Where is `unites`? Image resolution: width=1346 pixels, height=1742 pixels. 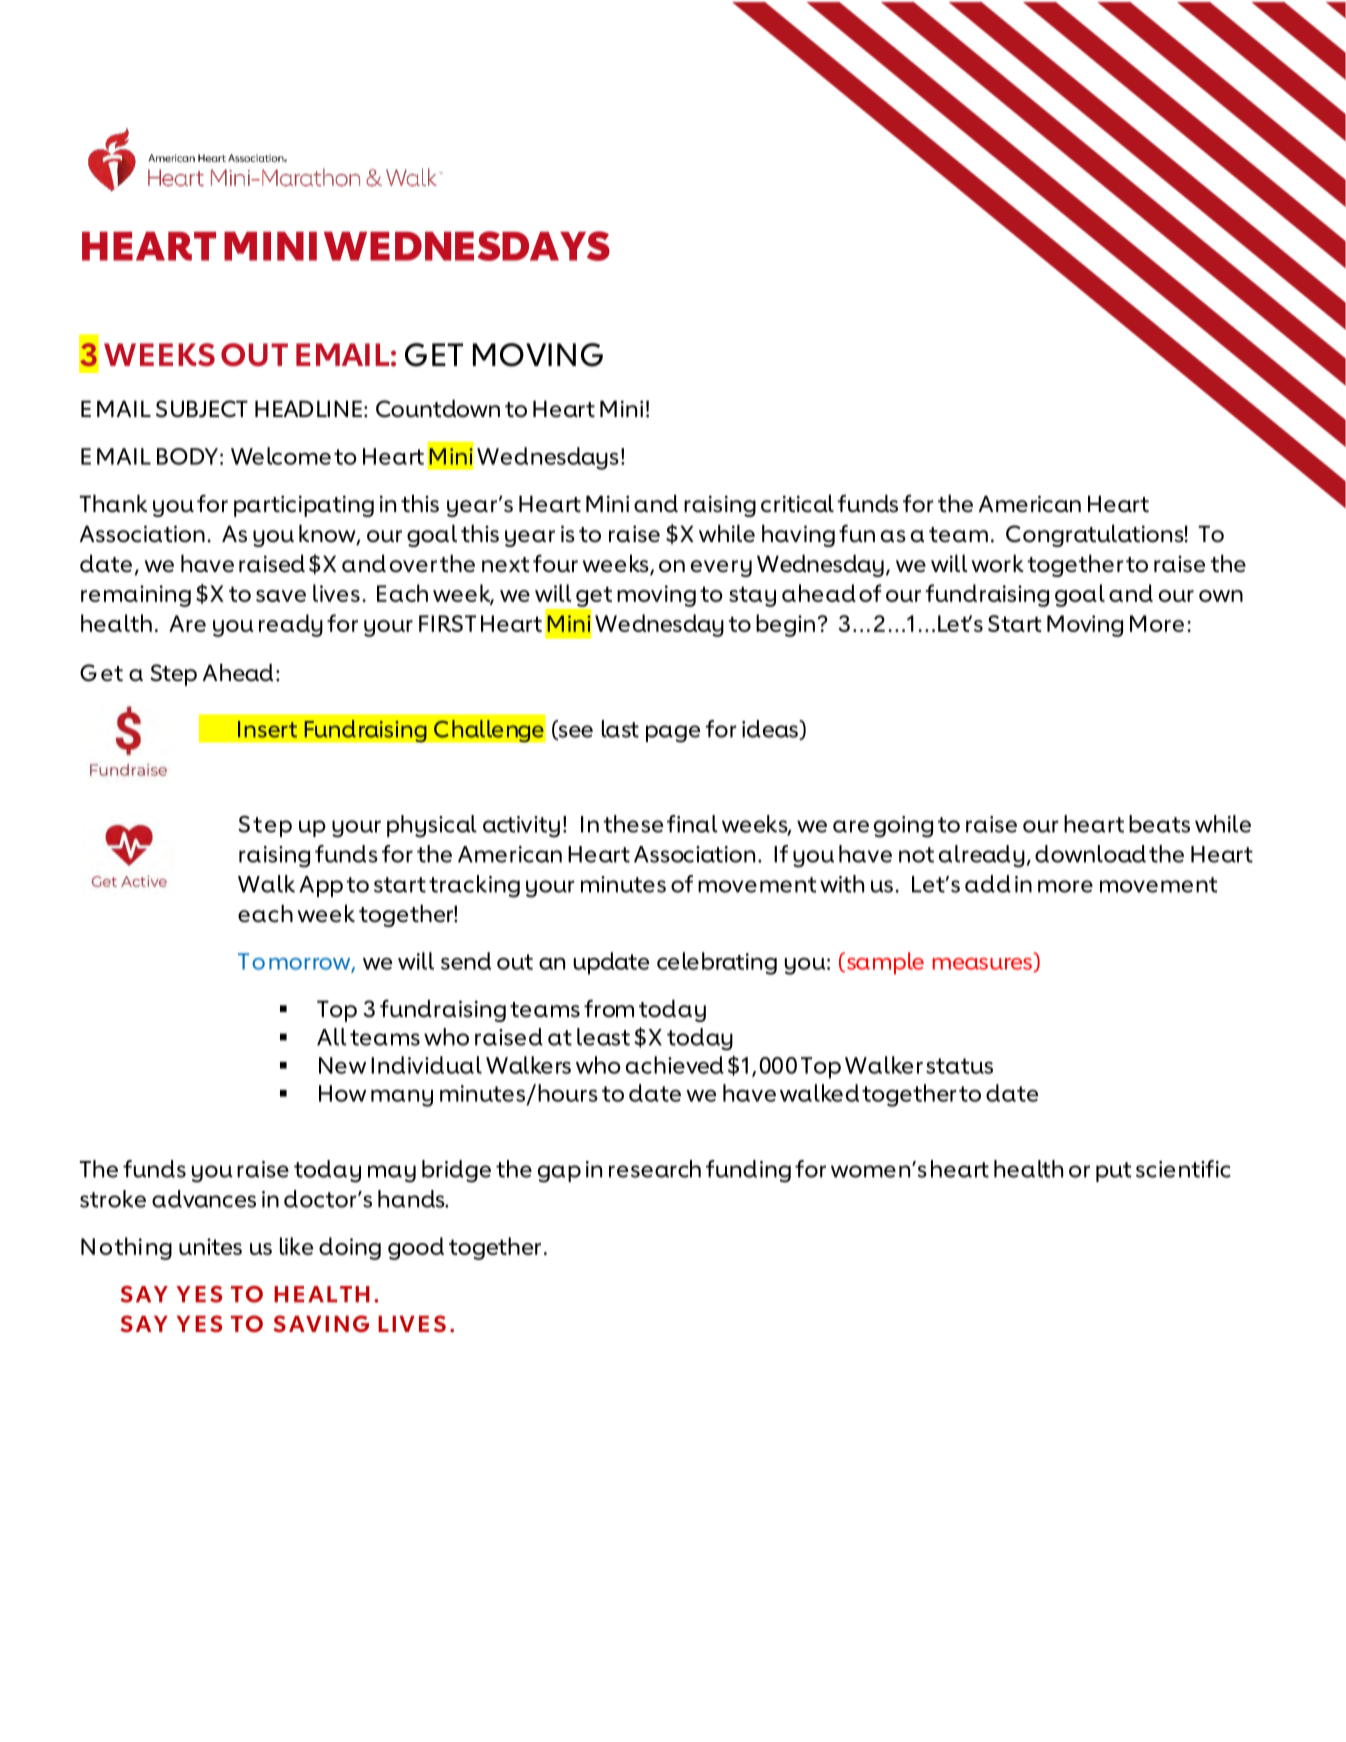 unites is located at coordinates (210, 1246).
